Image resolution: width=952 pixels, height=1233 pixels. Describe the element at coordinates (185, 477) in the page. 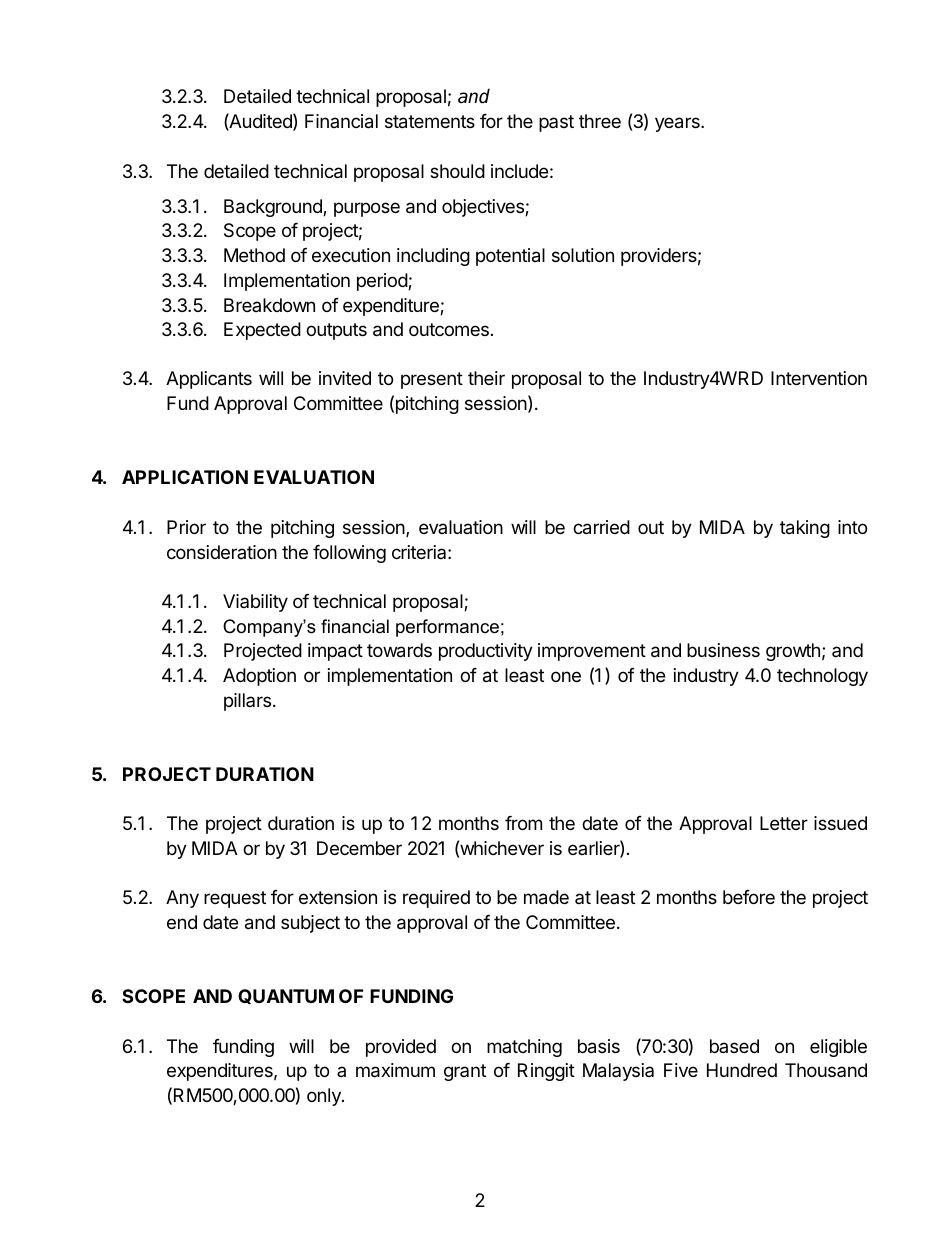

I see `APPLICATION` at that location.
